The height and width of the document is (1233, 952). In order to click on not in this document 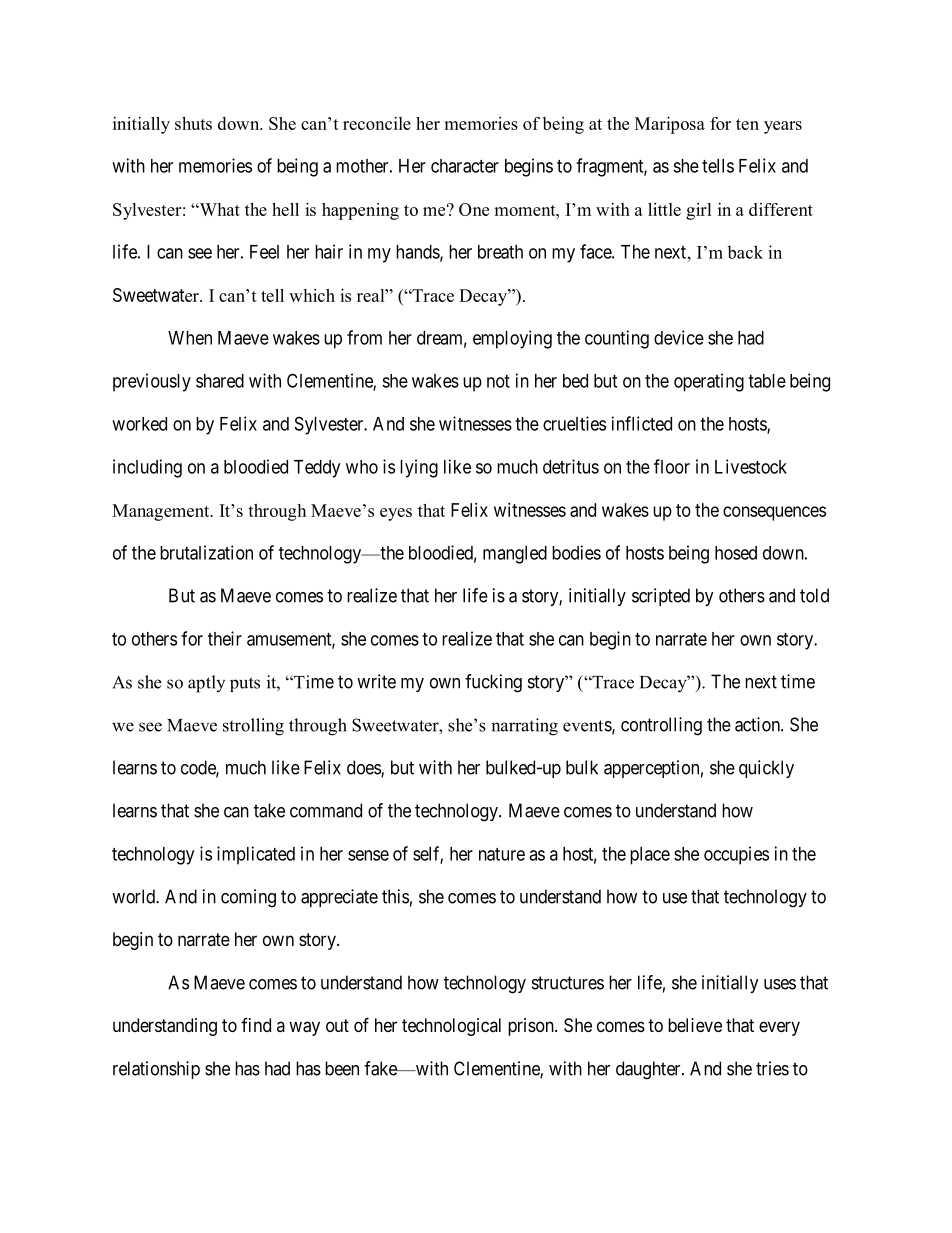, I will do `click(498, 381)`.
